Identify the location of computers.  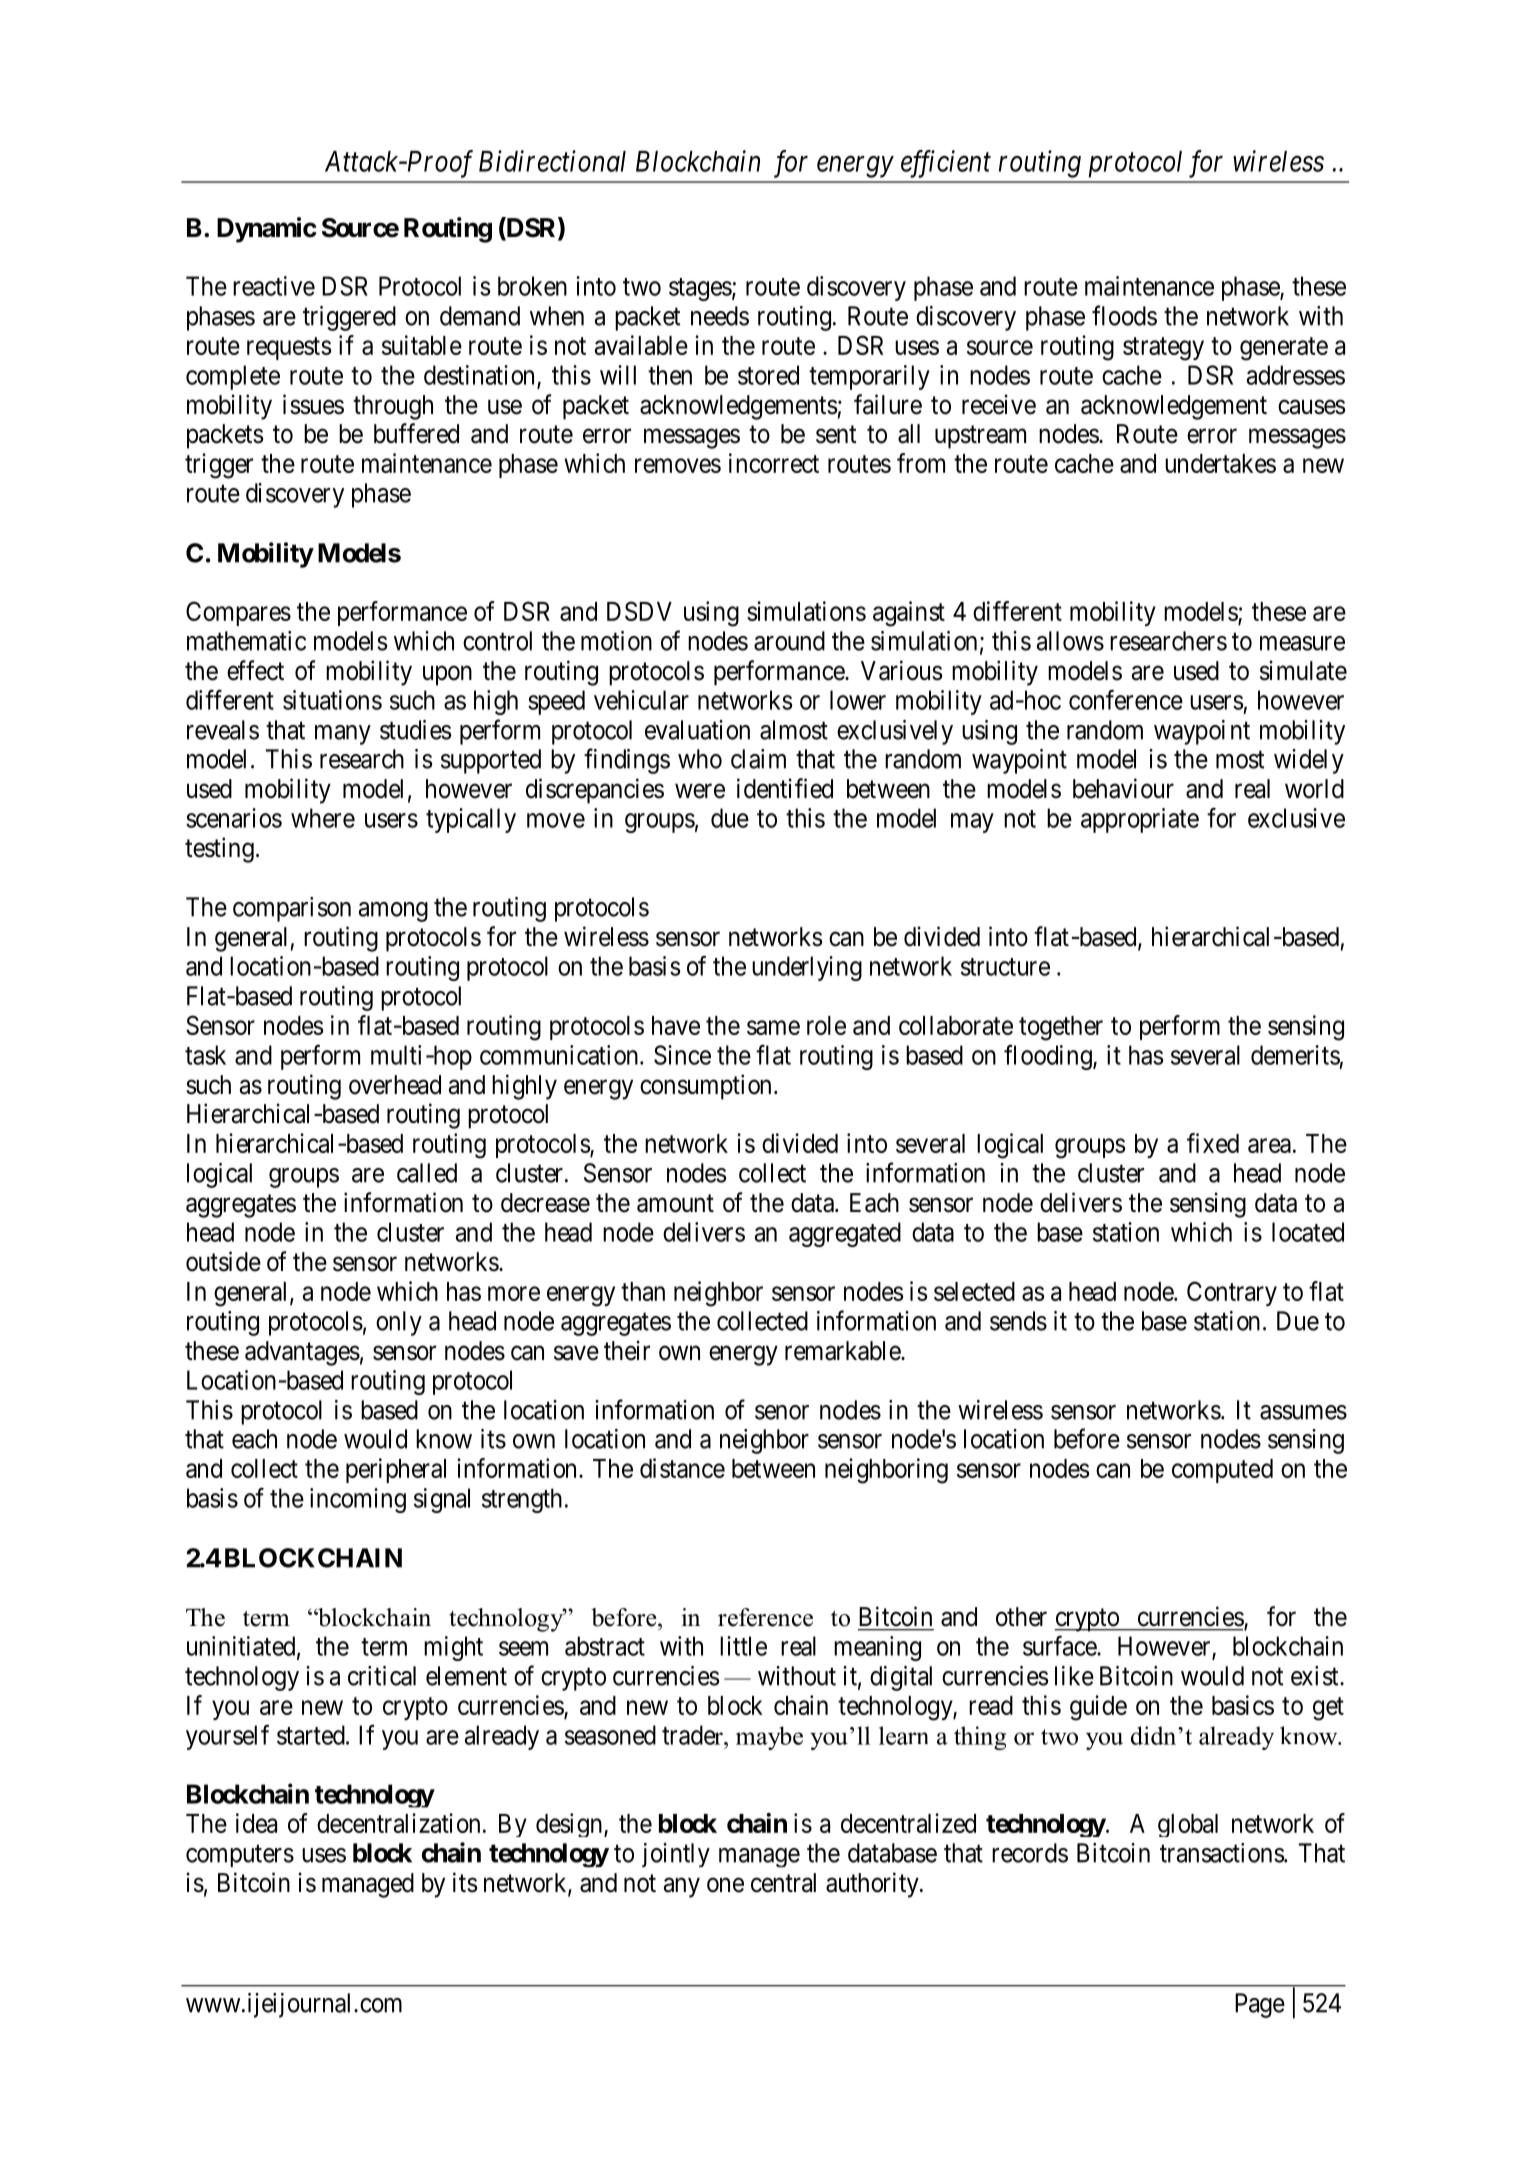
(240, 1856).
